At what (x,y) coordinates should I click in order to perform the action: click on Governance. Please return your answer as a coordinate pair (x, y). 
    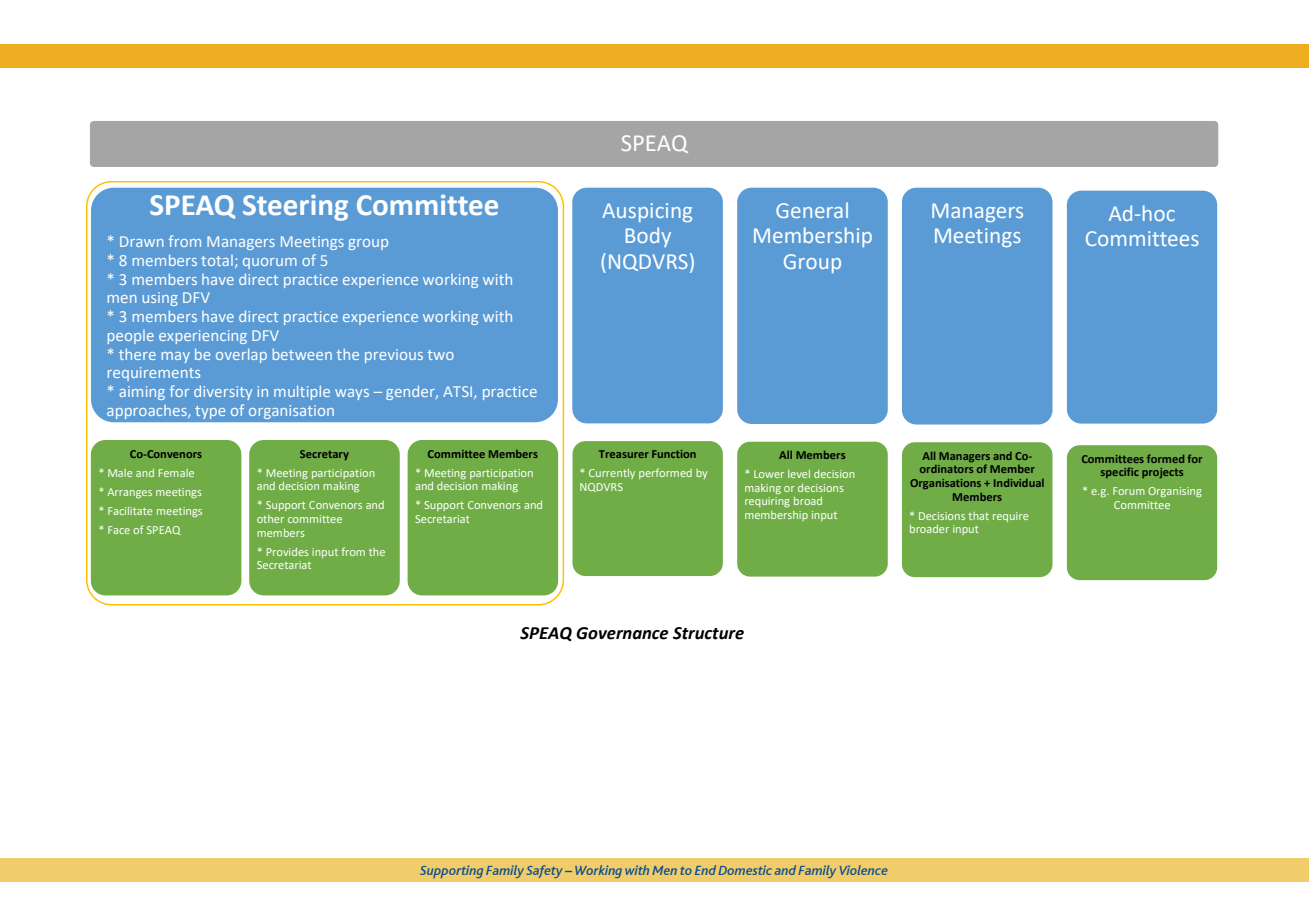
    Looking at the image, I should click on (622, 633).
